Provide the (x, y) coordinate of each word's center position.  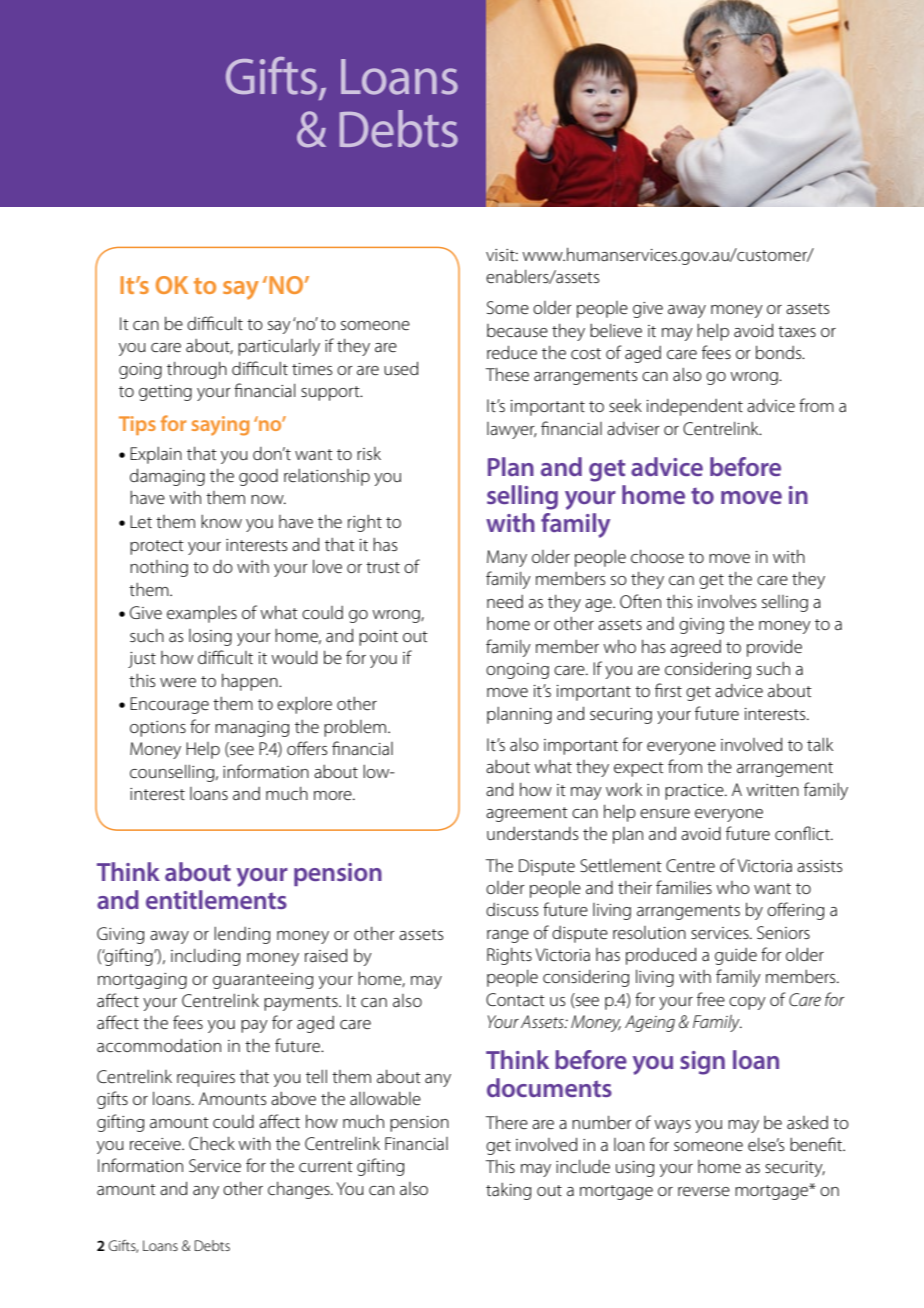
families (684, 887)
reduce (512, 352)
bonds (780, 352)
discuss (512, 909)
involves (727, 601)
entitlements (216, 899)
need (505, 601)
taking (508, 1191)
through (197, 370)
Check (212, 1143)
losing (210, 637)
